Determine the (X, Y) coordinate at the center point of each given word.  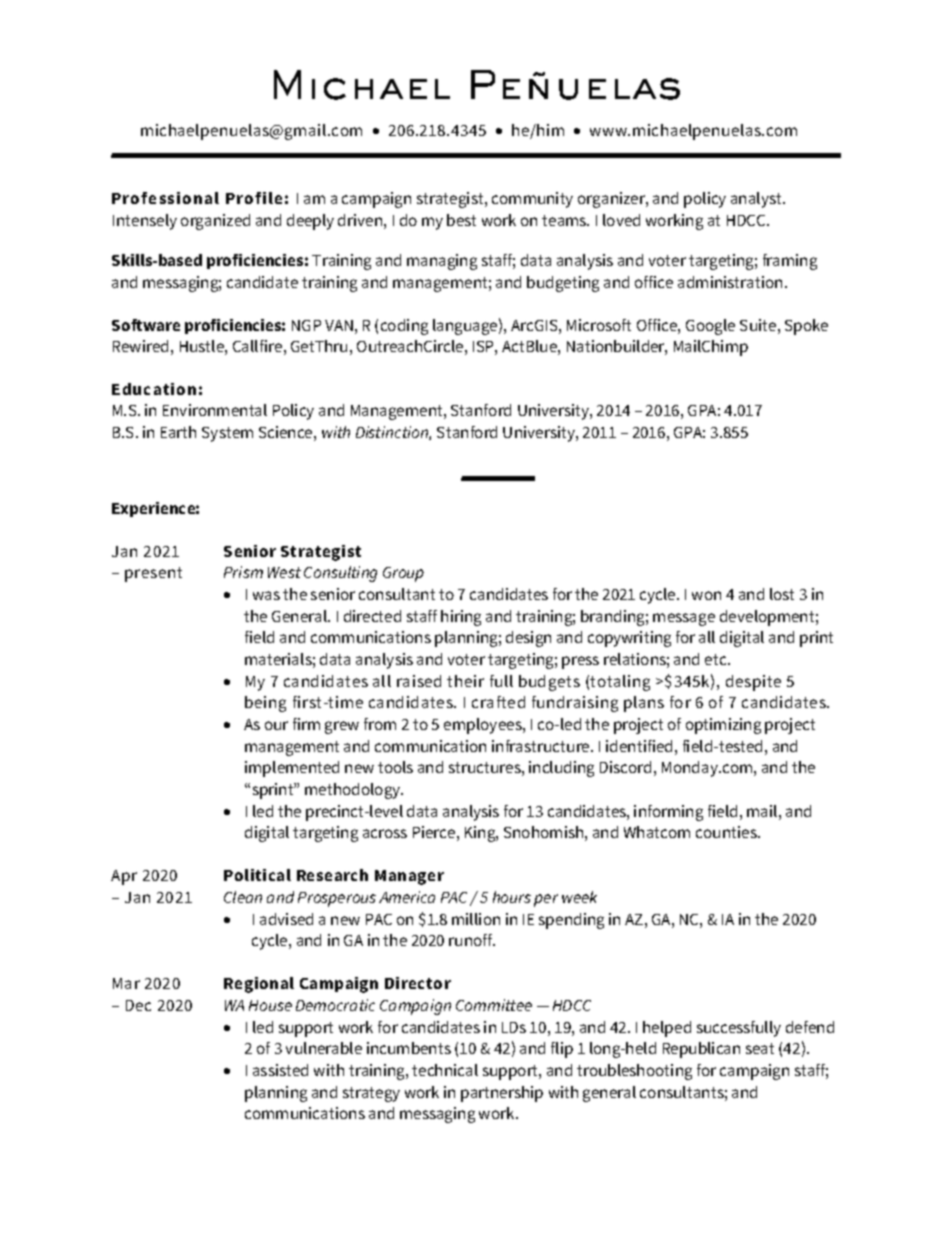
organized (215, 222)
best (461, 220)
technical (445, 1070)
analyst (757, 200)
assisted (280, 1070)
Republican (701, 1050)
